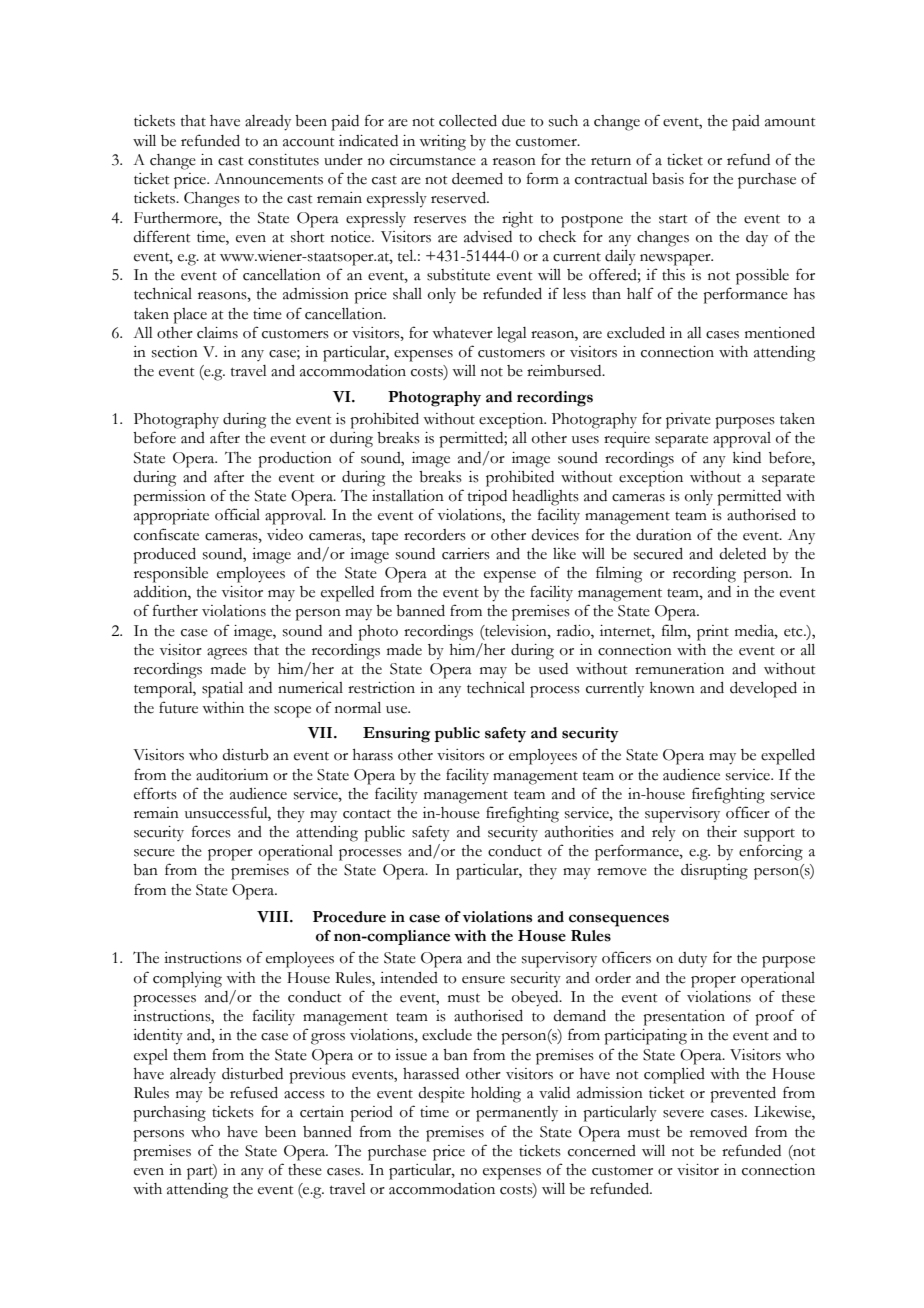  What do you see at coordinates (227, 654) in the screenshot?
I see `agrees` at bounding box center [227, 654].
